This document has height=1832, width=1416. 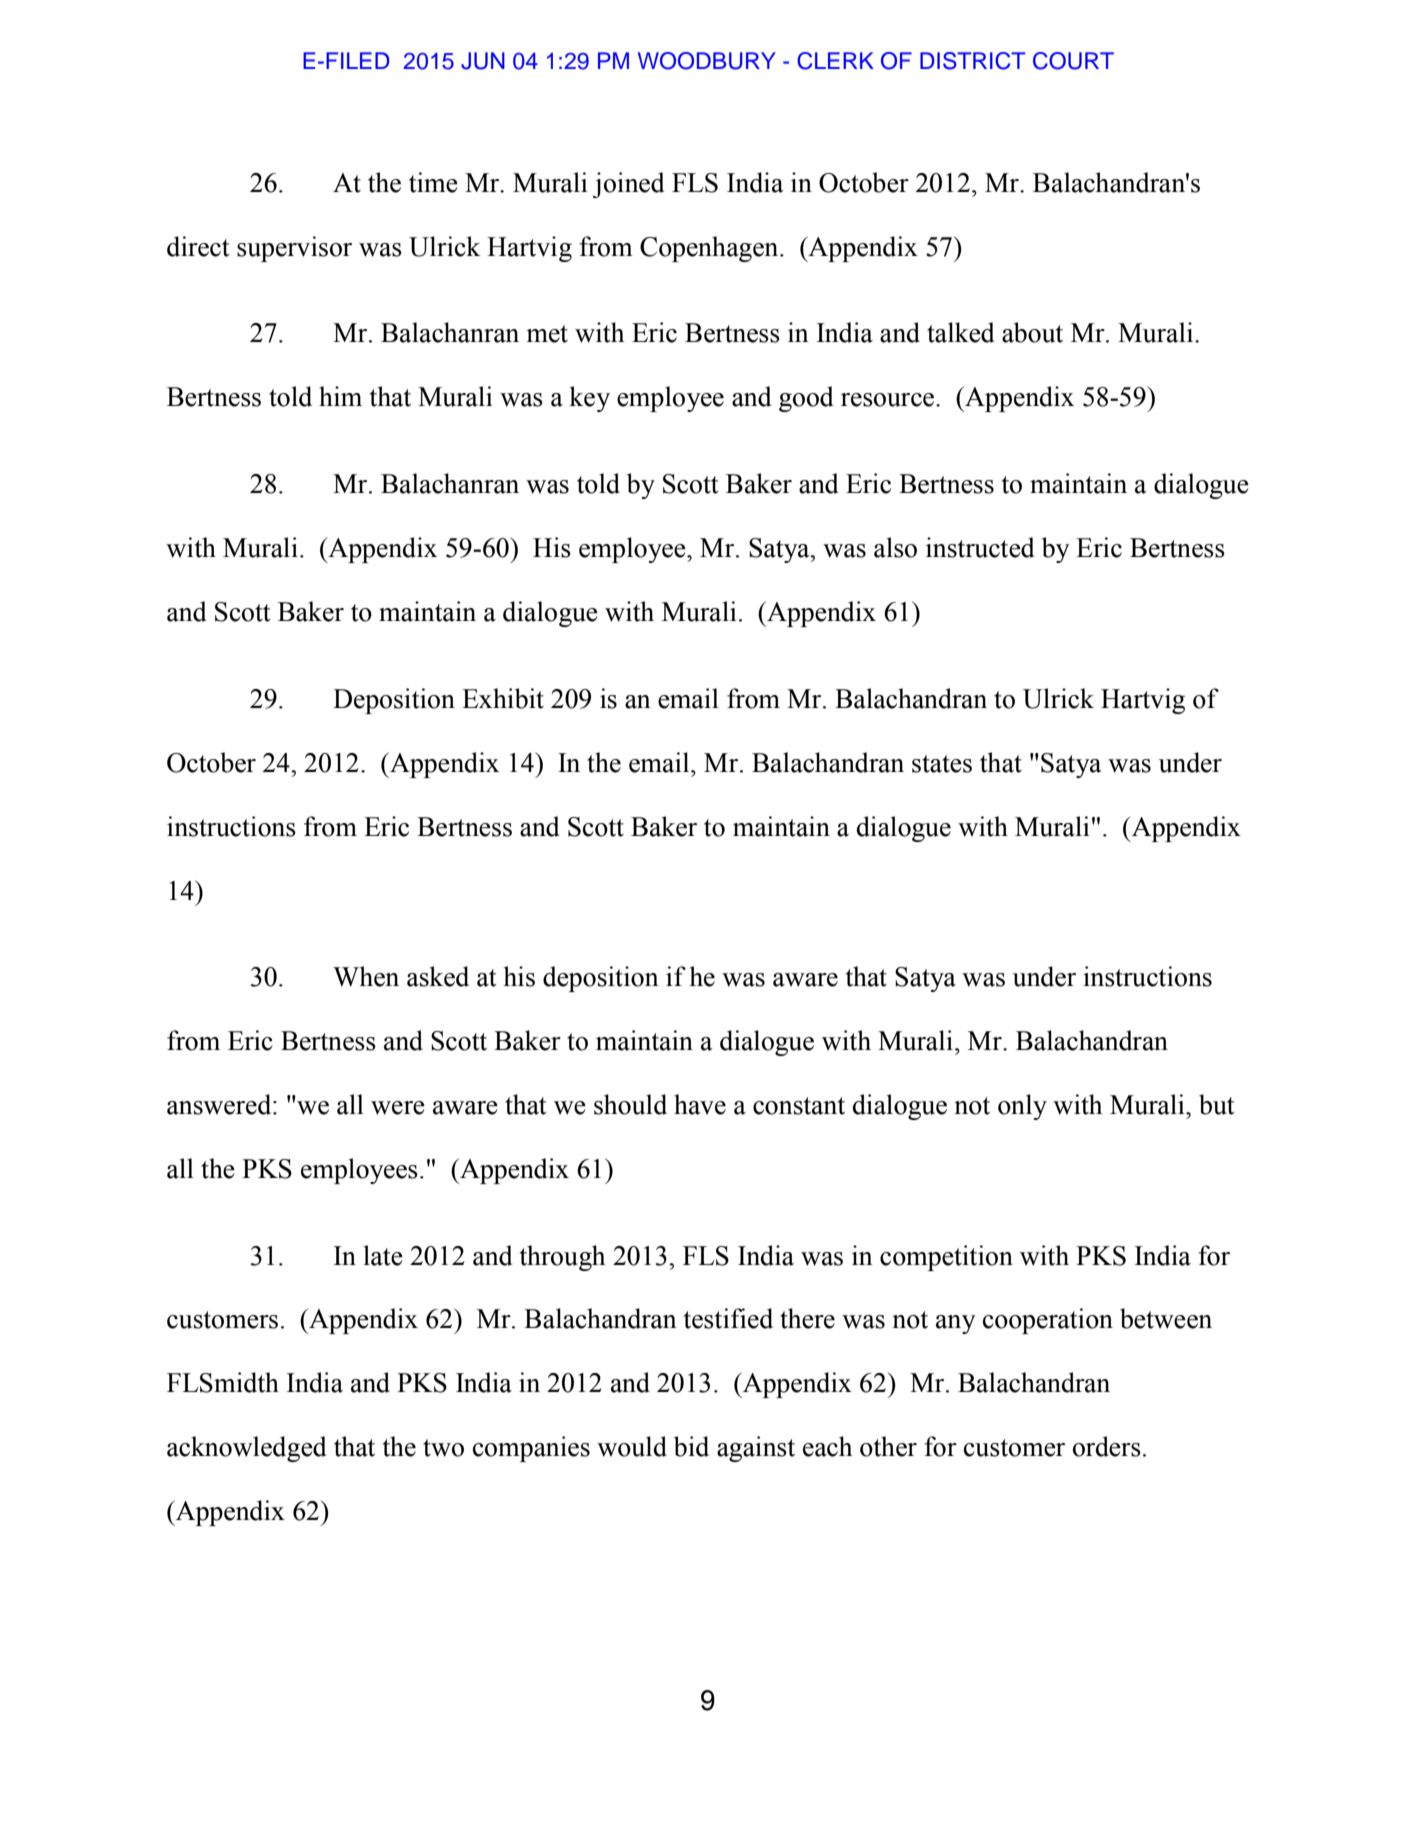 What do you see at coordinates (246, 1449) in the document?
I see `acknowledged` at bounding box center [246, 1449].
